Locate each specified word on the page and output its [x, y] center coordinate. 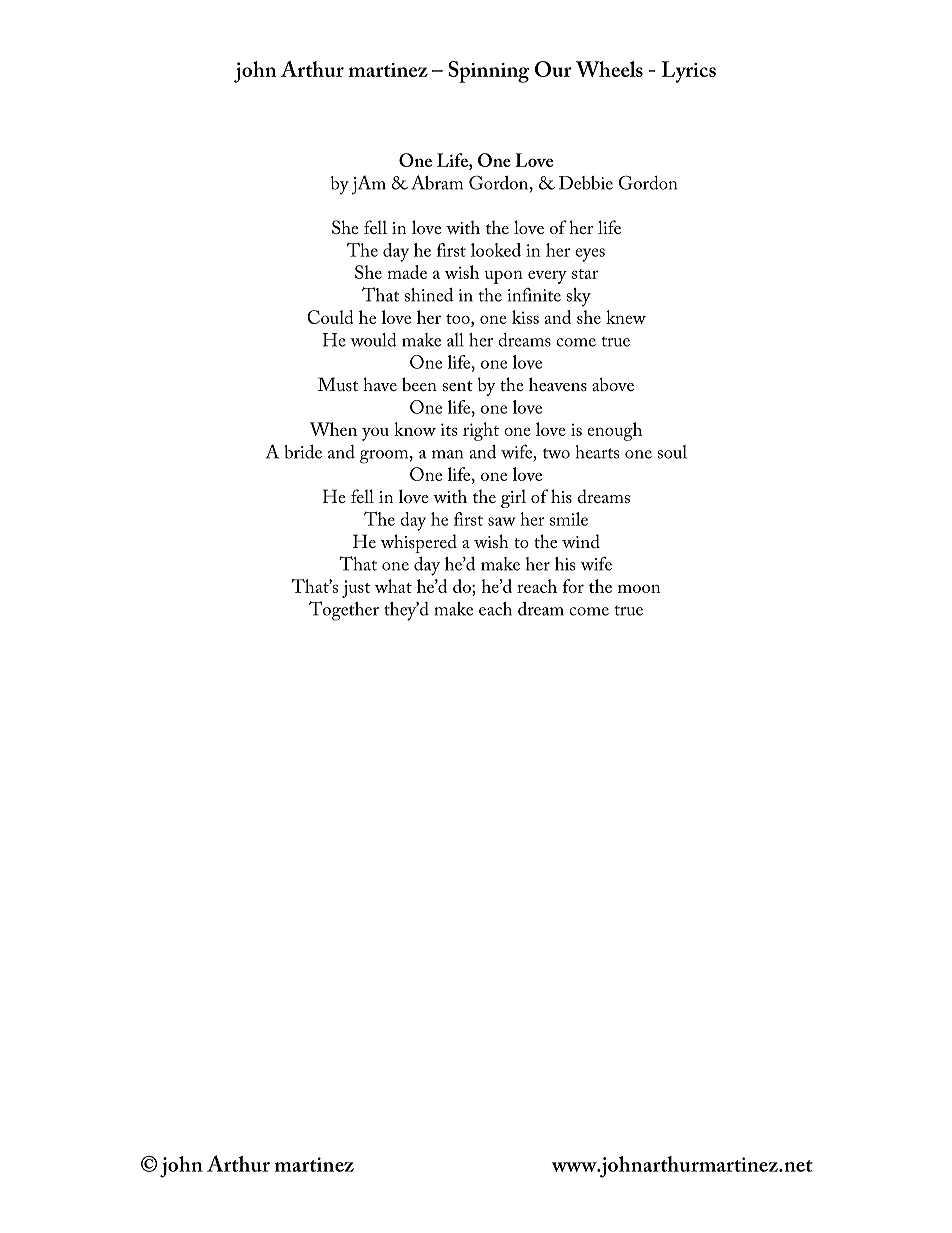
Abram [437, 182]
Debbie [586, 183]
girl [513, 498]
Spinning [488, 72]
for [573, 586]
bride [303, 452]
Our [553, 69]
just [356, 589]
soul [672, 452]
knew [626, 317]
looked [496, 250]
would [373, 340]
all [455, 340]
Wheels [609, 69]
